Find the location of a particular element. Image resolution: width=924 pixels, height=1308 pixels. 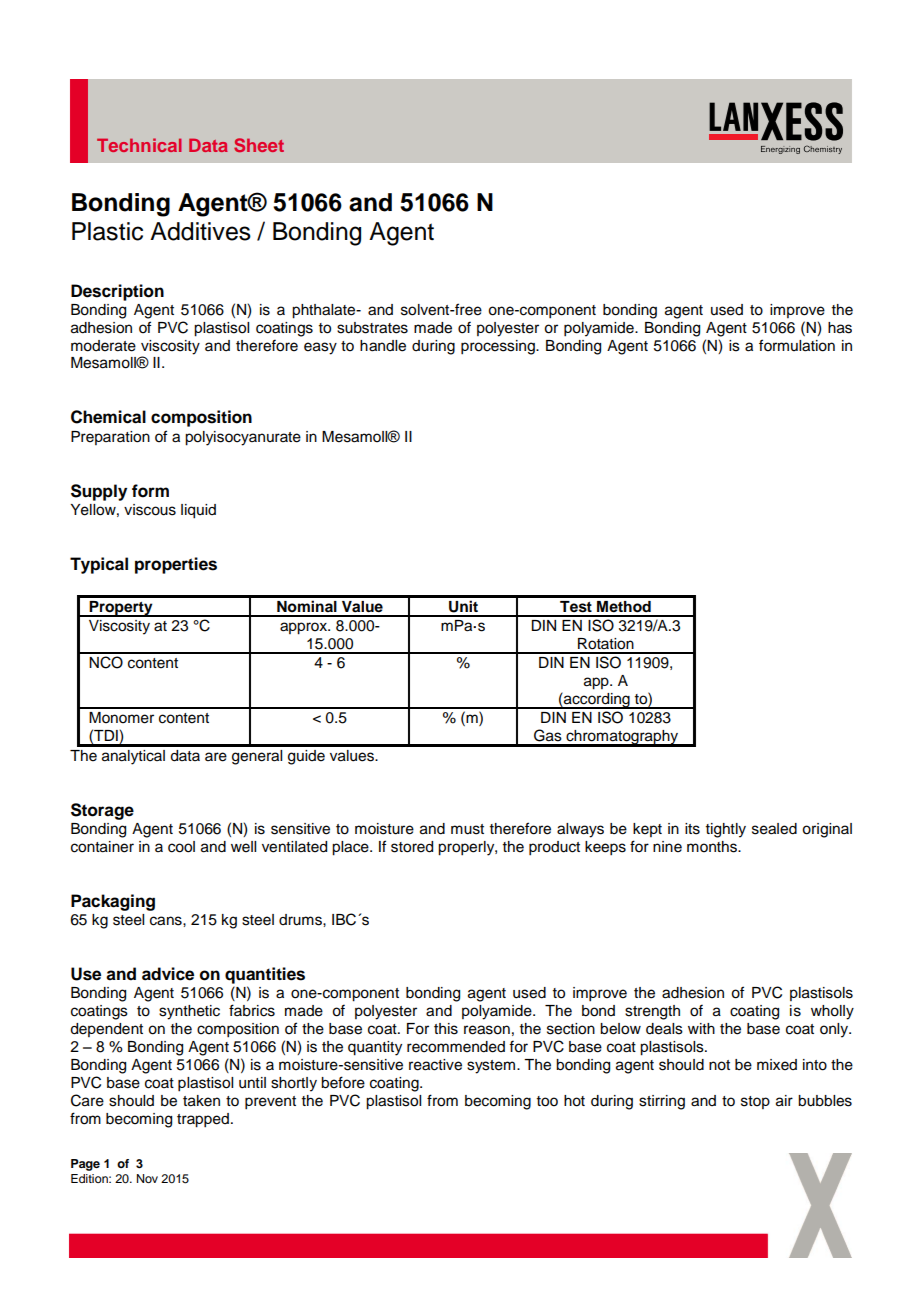

processing is located at coordinates (499, 347).
